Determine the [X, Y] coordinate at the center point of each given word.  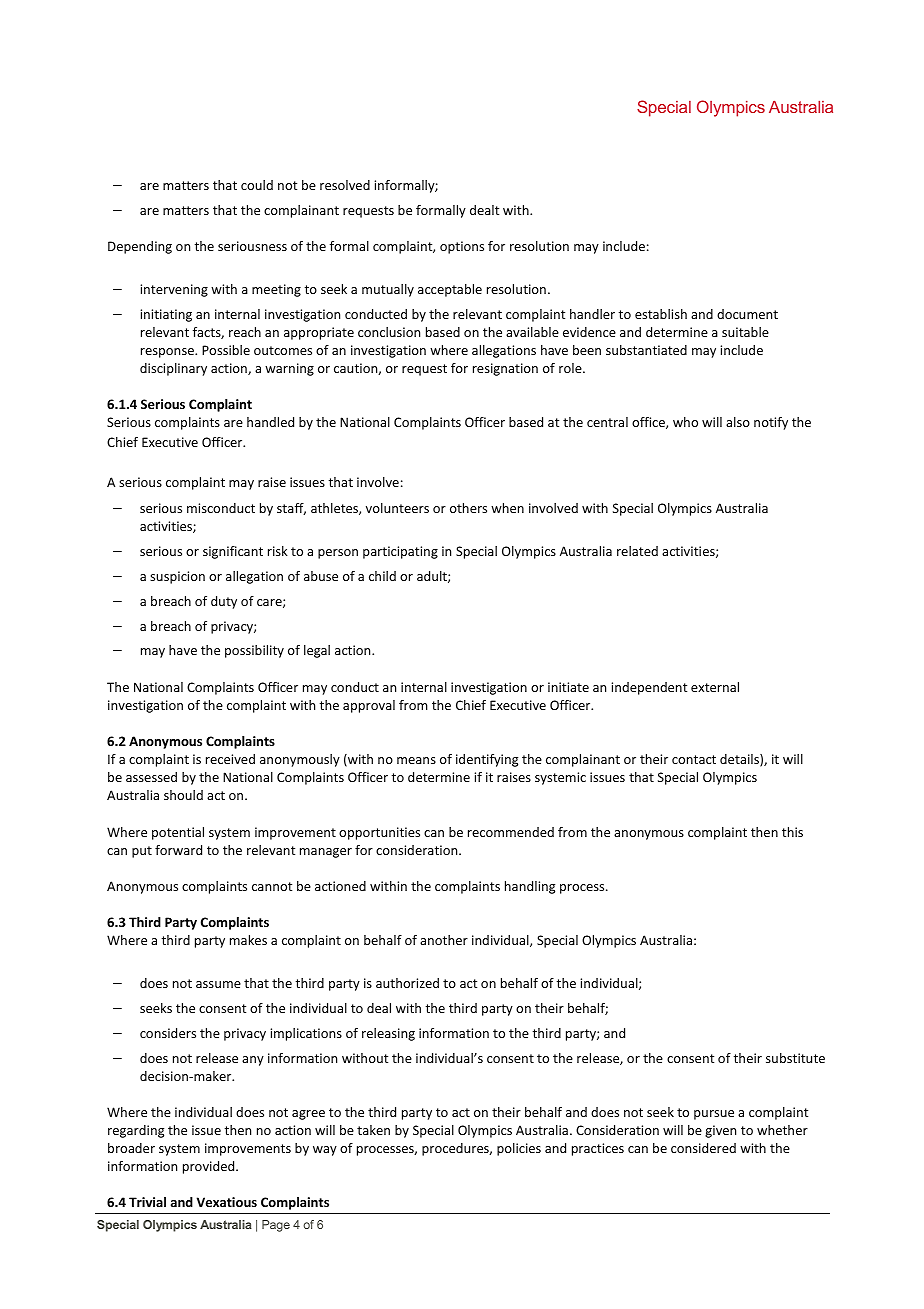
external [715, 687]
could [257, 185]
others [468, 508]
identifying [487, 760]
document [747, 314]
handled [270, 422]
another [444, 940]
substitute [795, 1058]
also [738, 422]
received [230, 759]
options [462, 247]
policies [519, 1149]
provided [210, 1167]
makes [248, 940]
